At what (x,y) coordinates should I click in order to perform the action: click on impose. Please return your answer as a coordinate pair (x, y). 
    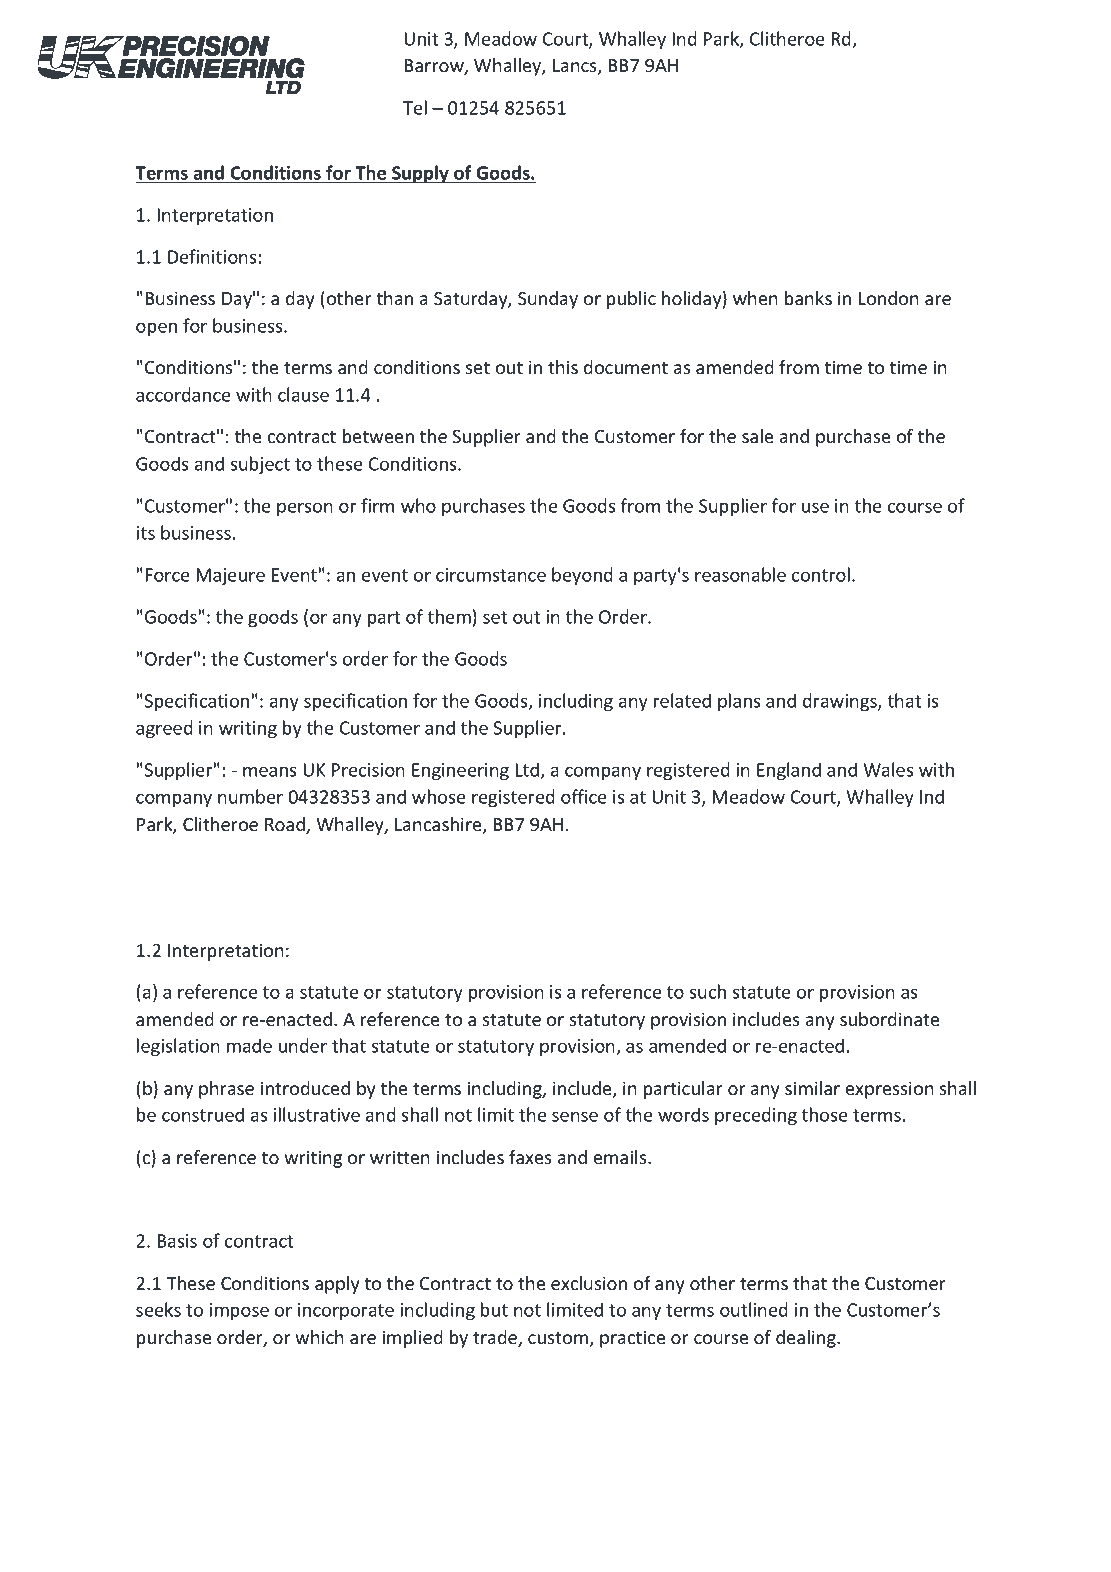
    Looking at the image, I should click on (239, 1311).
